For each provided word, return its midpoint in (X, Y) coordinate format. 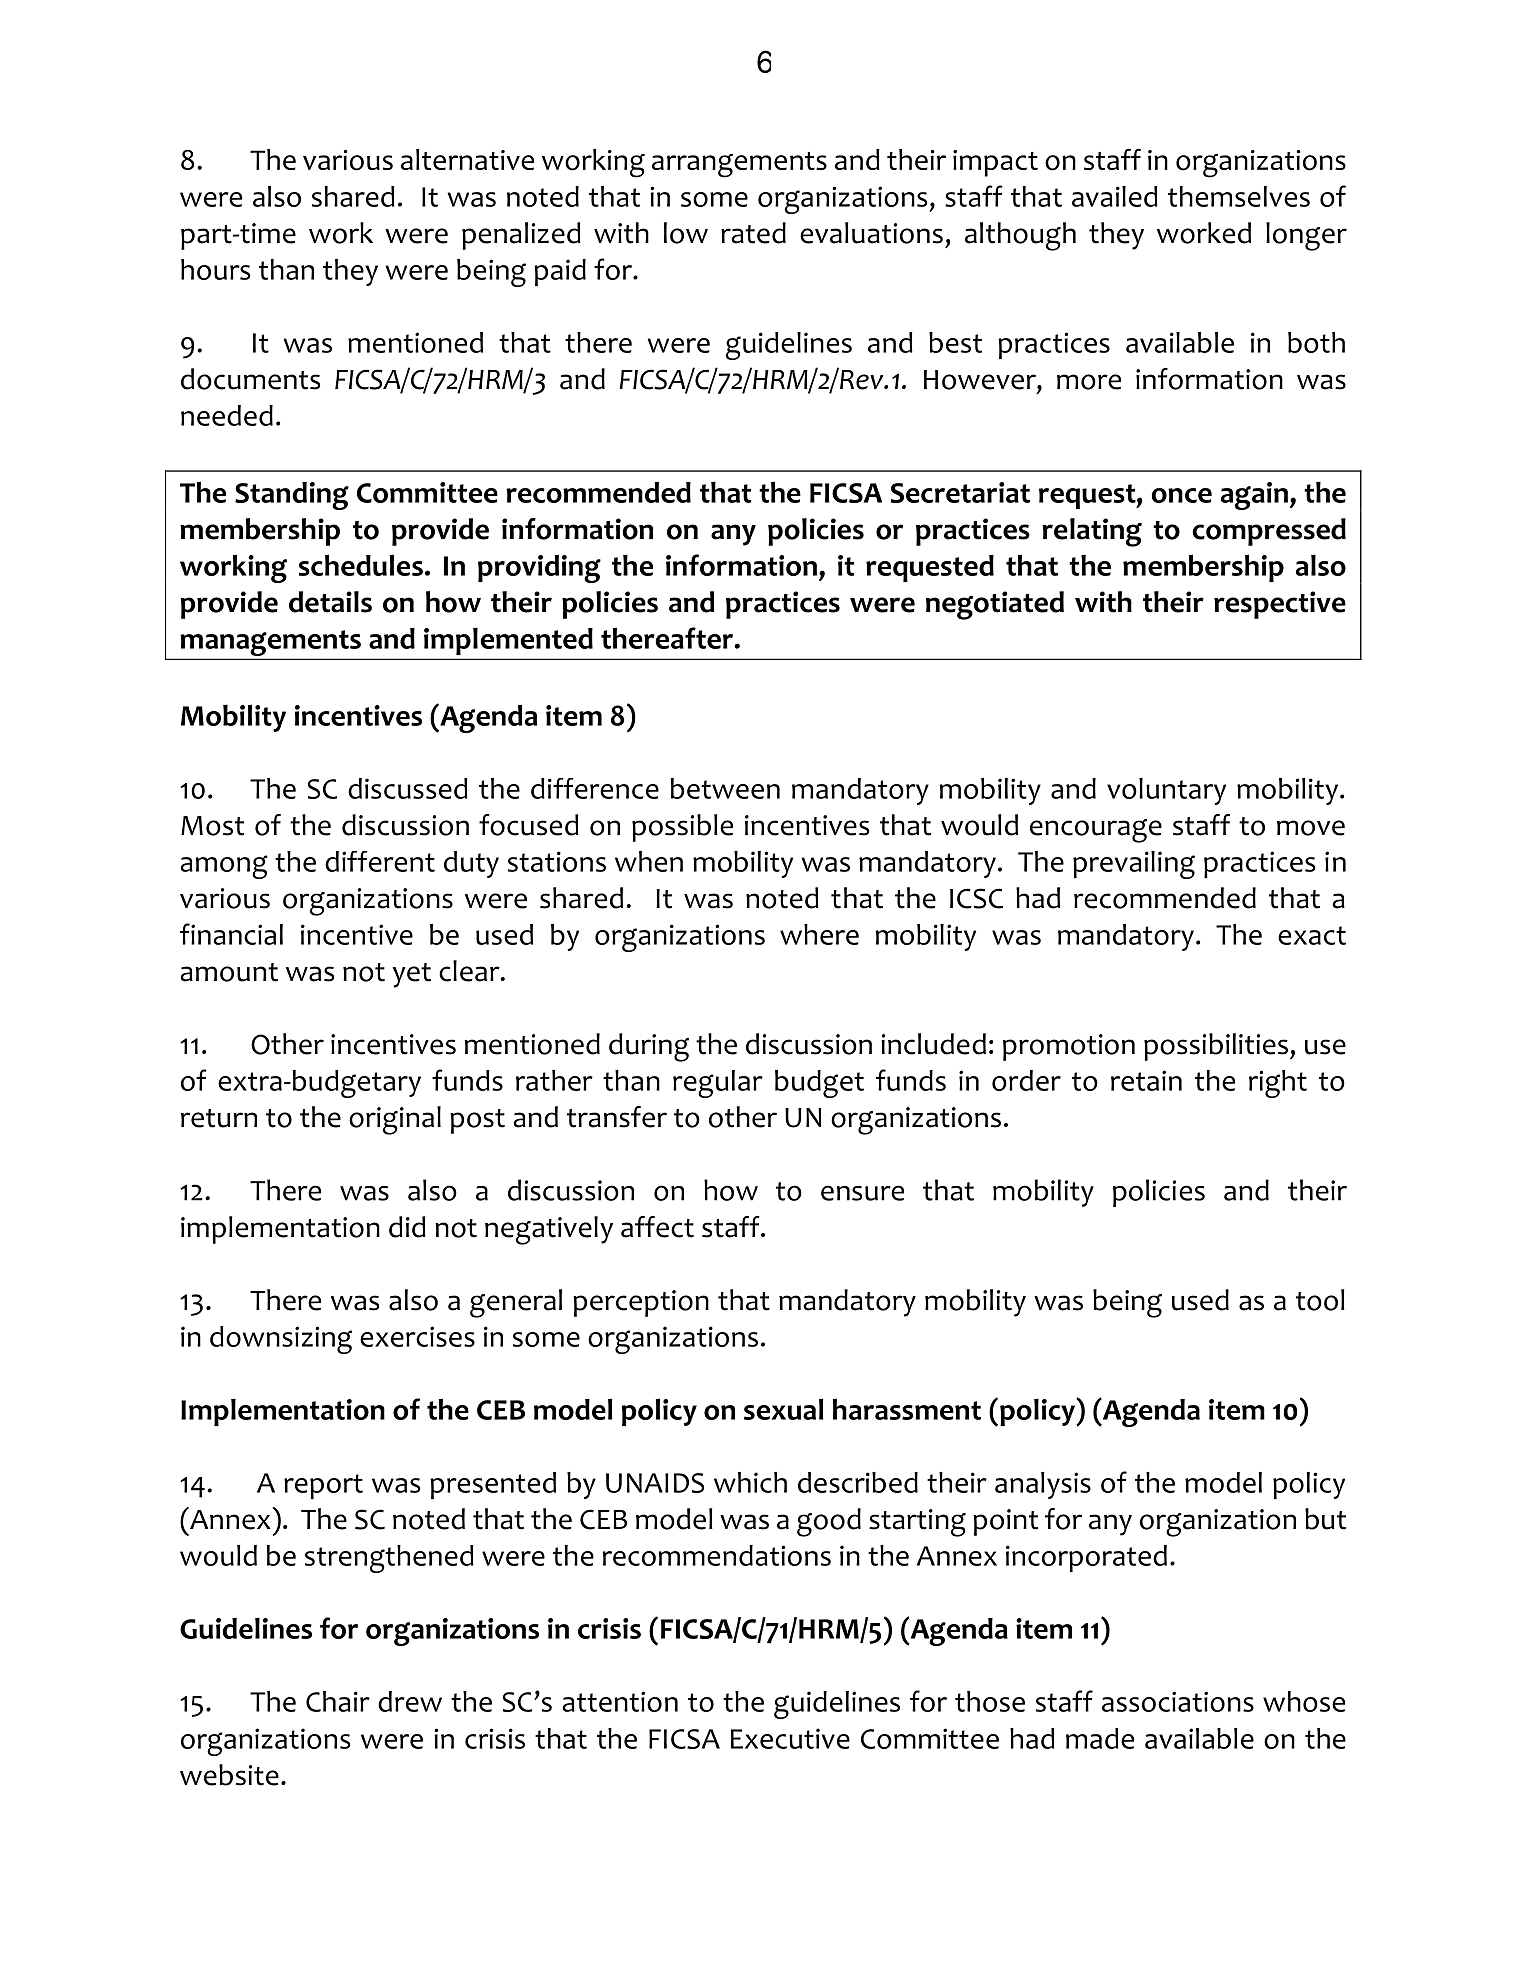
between (725, 788)
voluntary (1166, 791)
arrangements (739, 165)
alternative (467, 159)
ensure (862, 1193)
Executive (790, 1738)
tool (1320, 1300)
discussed (408, 788)
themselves (1239, 196)
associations (1178, 1701)
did (407, 1227)
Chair (338, 1701)
